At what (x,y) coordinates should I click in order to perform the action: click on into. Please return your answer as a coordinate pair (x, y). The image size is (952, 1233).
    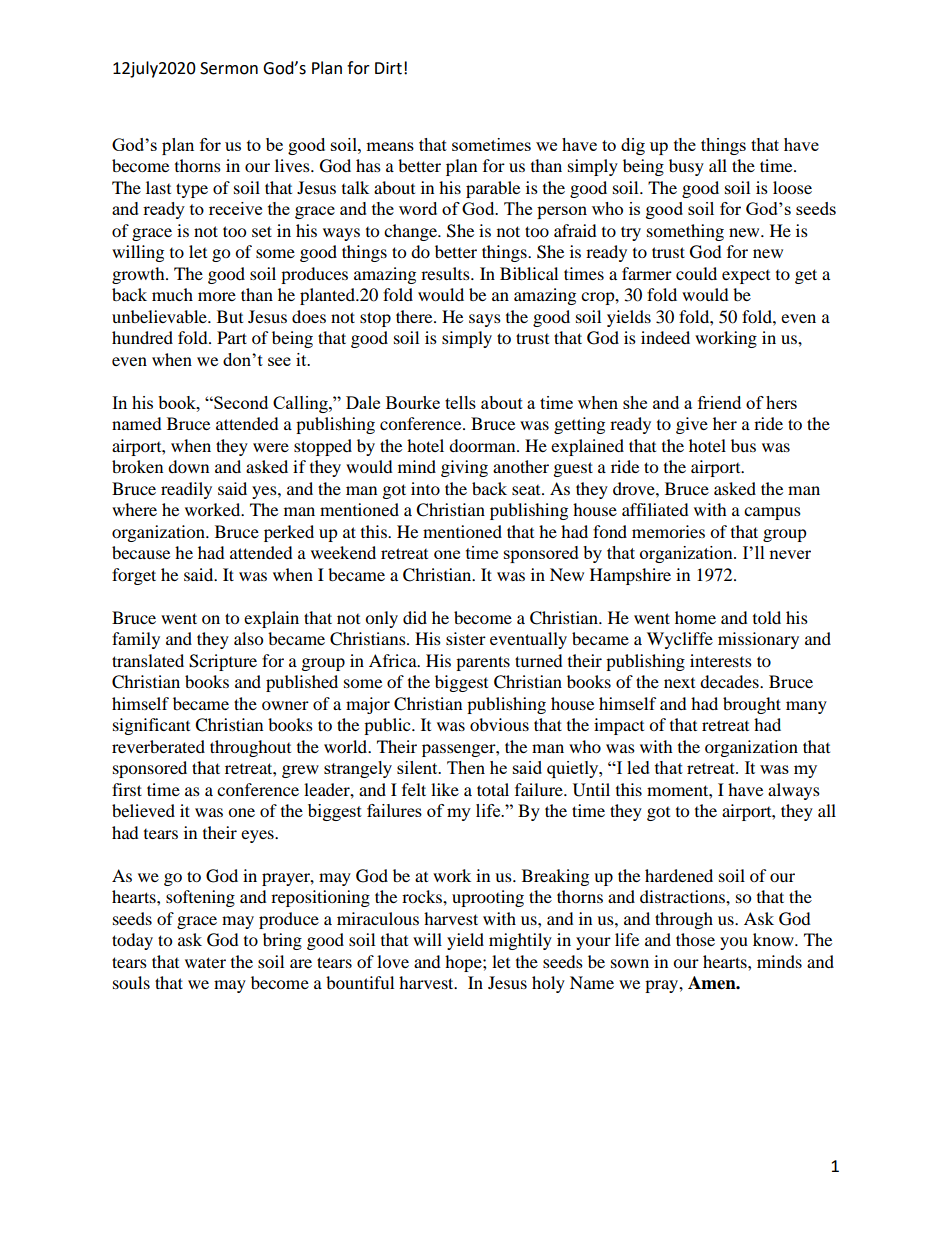
    Looking at the image, I should click on (425, 488).
